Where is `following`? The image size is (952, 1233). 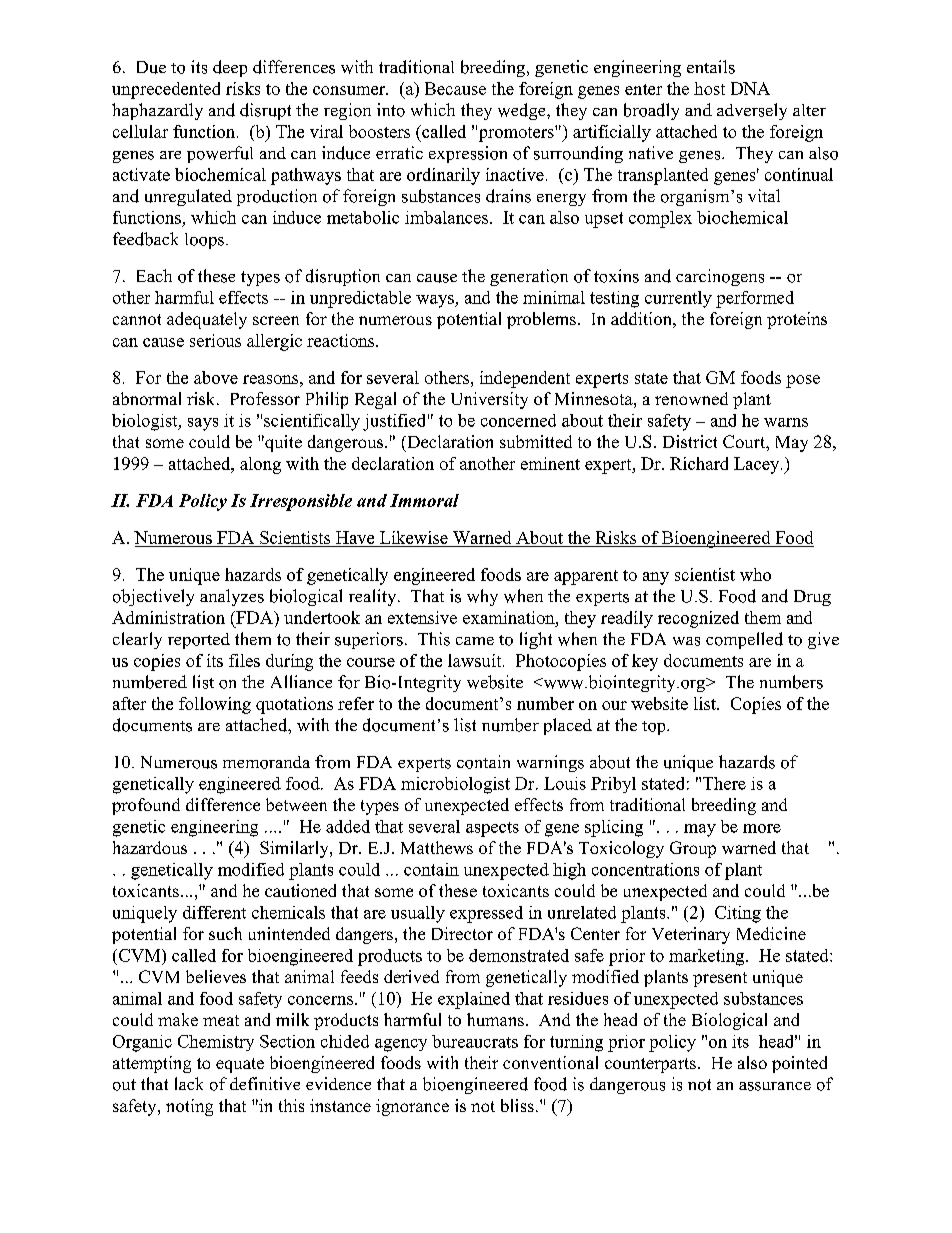 following is located at coordinates (215, 705).
